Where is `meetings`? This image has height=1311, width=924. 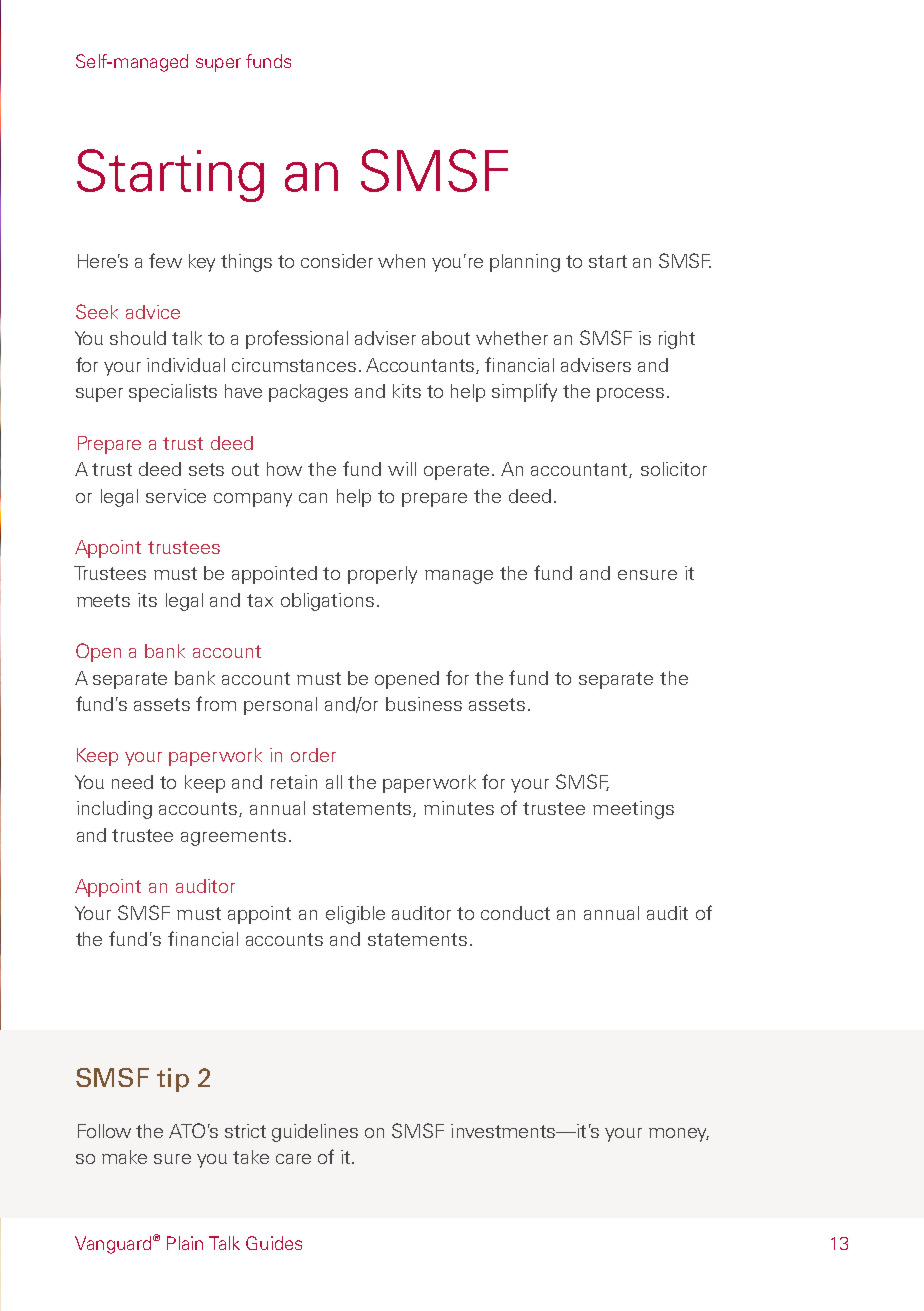
meetings is located at coordinates (633, 810).
